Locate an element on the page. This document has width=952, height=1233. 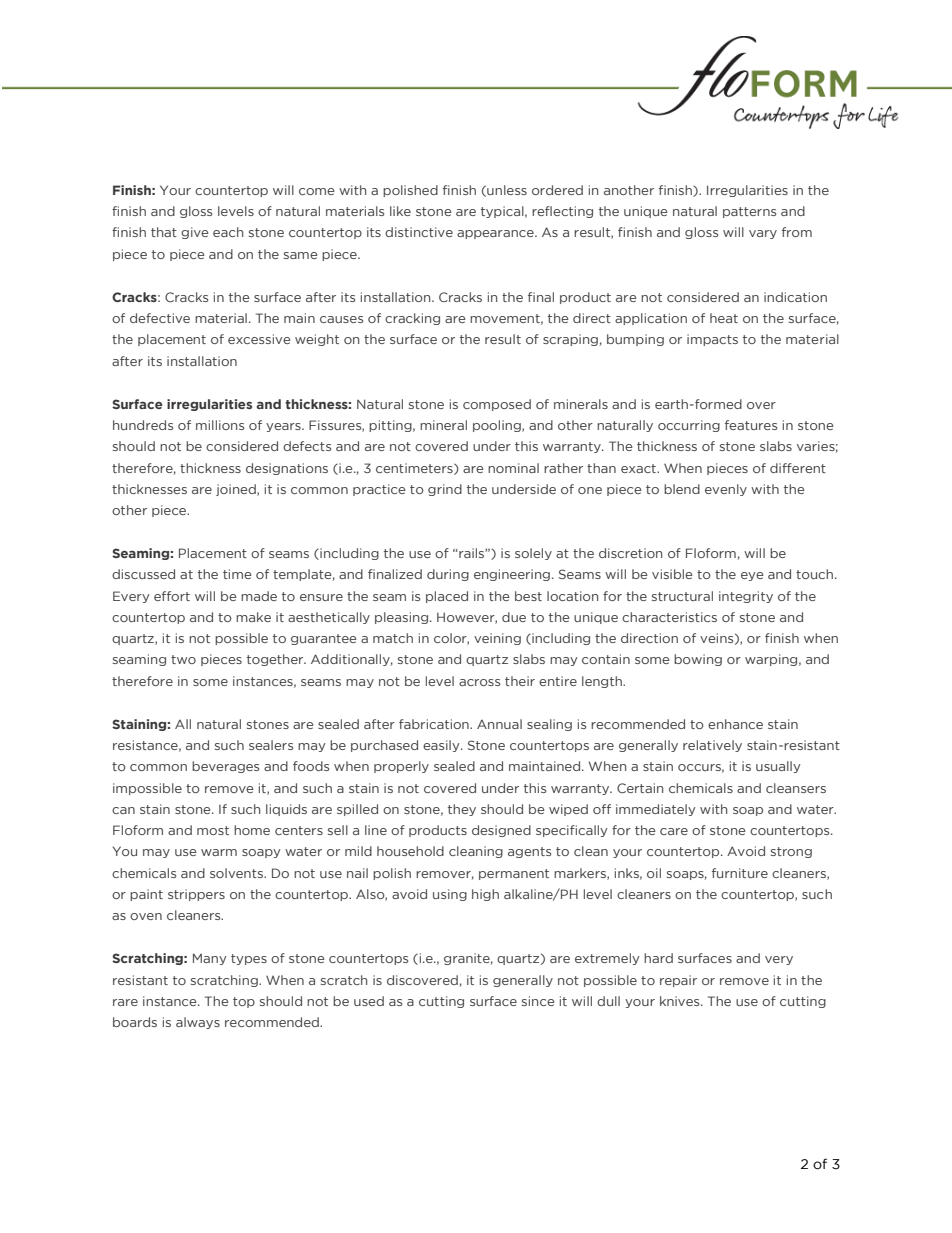
always is located at coordinates (198, 1023).
